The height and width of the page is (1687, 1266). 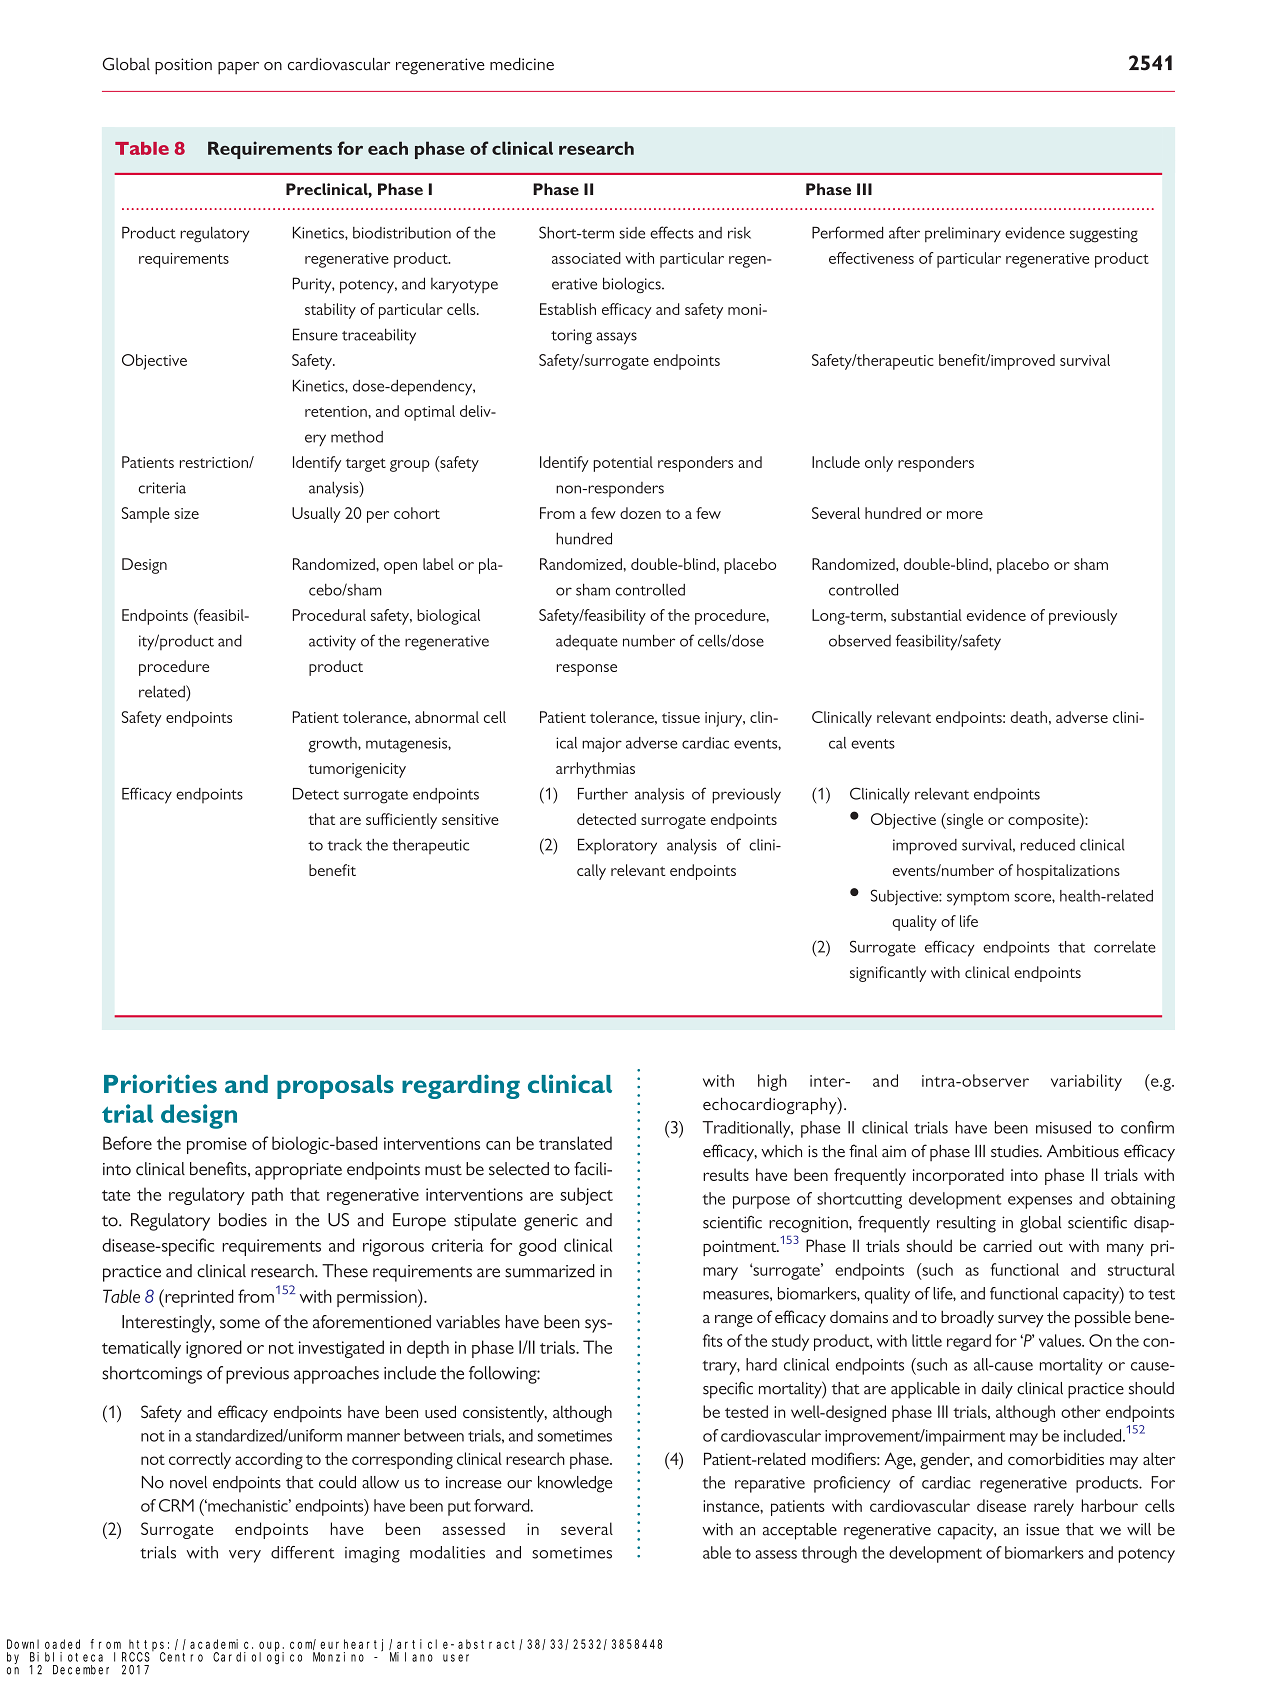 I want to click on position, so click(x=183, y=66).
